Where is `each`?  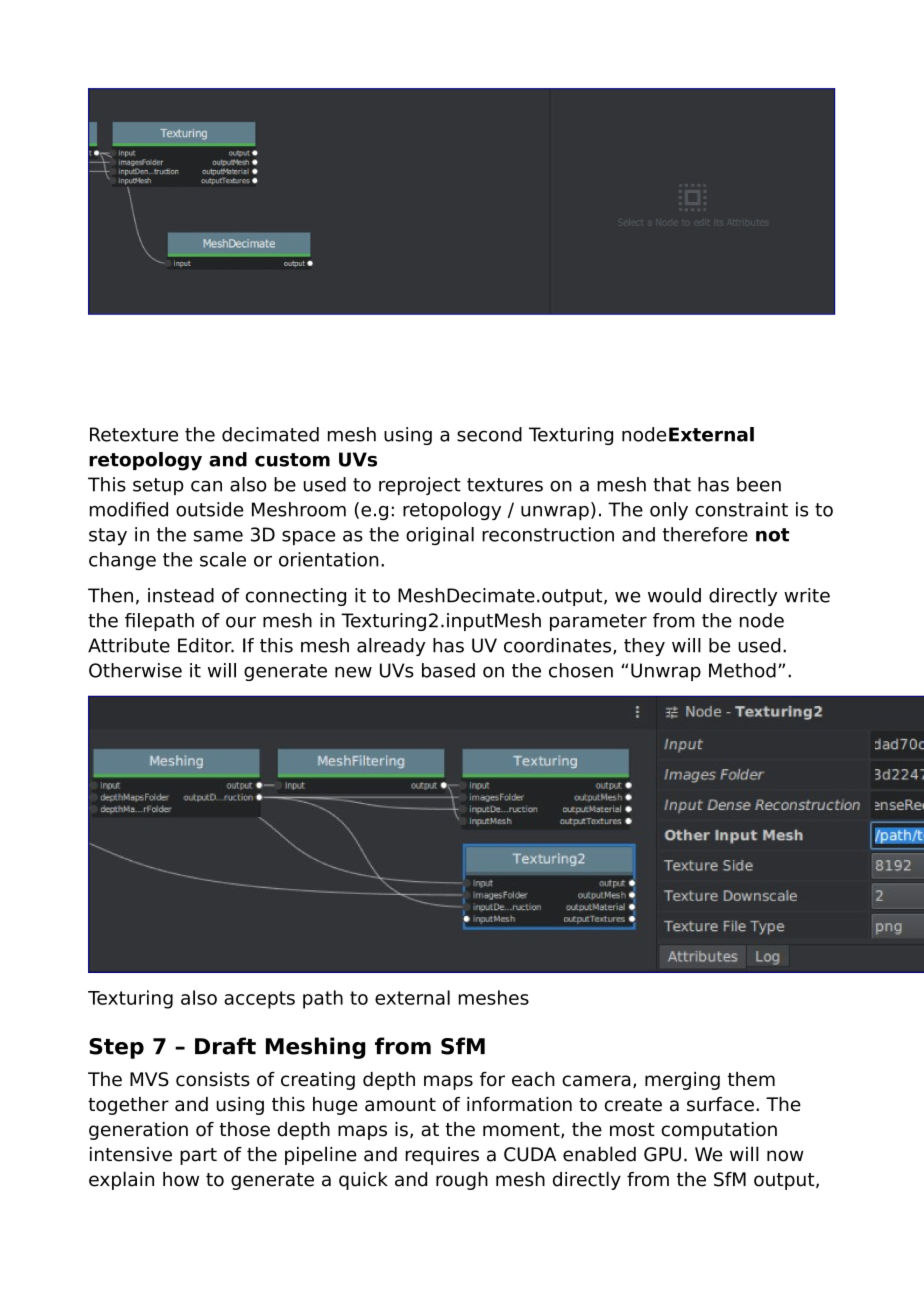 each is located at coordinates (533, 1079).
